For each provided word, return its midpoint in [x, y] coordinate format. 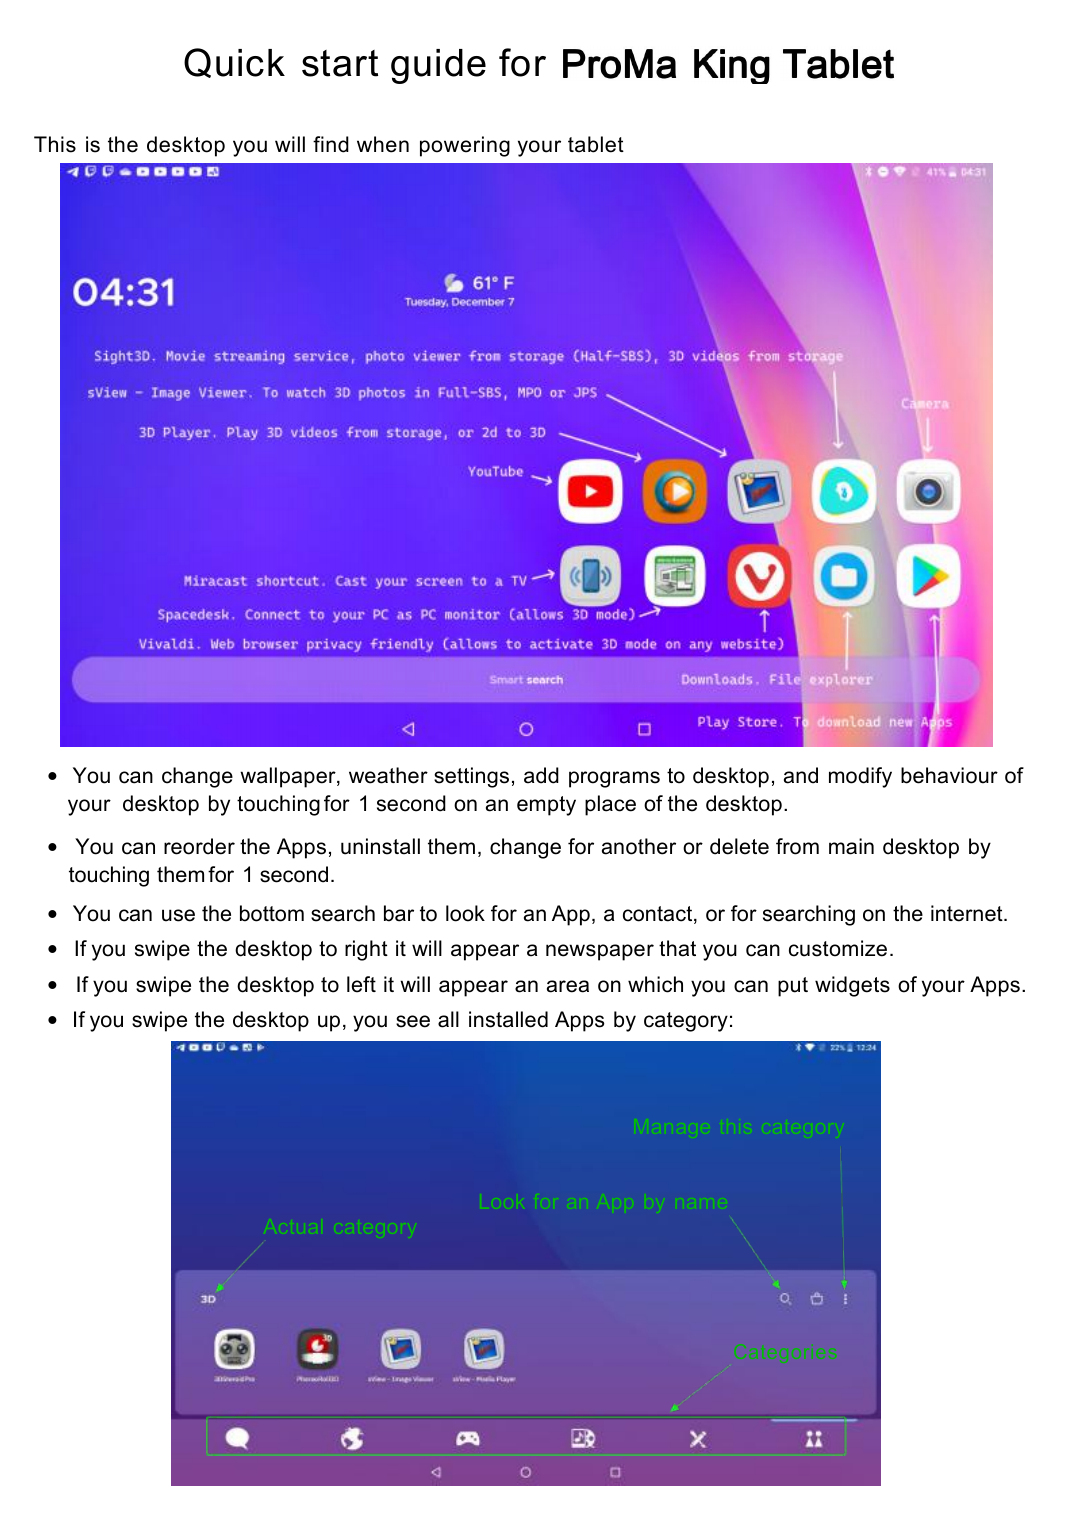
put [793, 987]
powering [465, 146]
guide [438, 66]
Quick [234, 63]
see [413, 1021]
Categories [785, 1353]
